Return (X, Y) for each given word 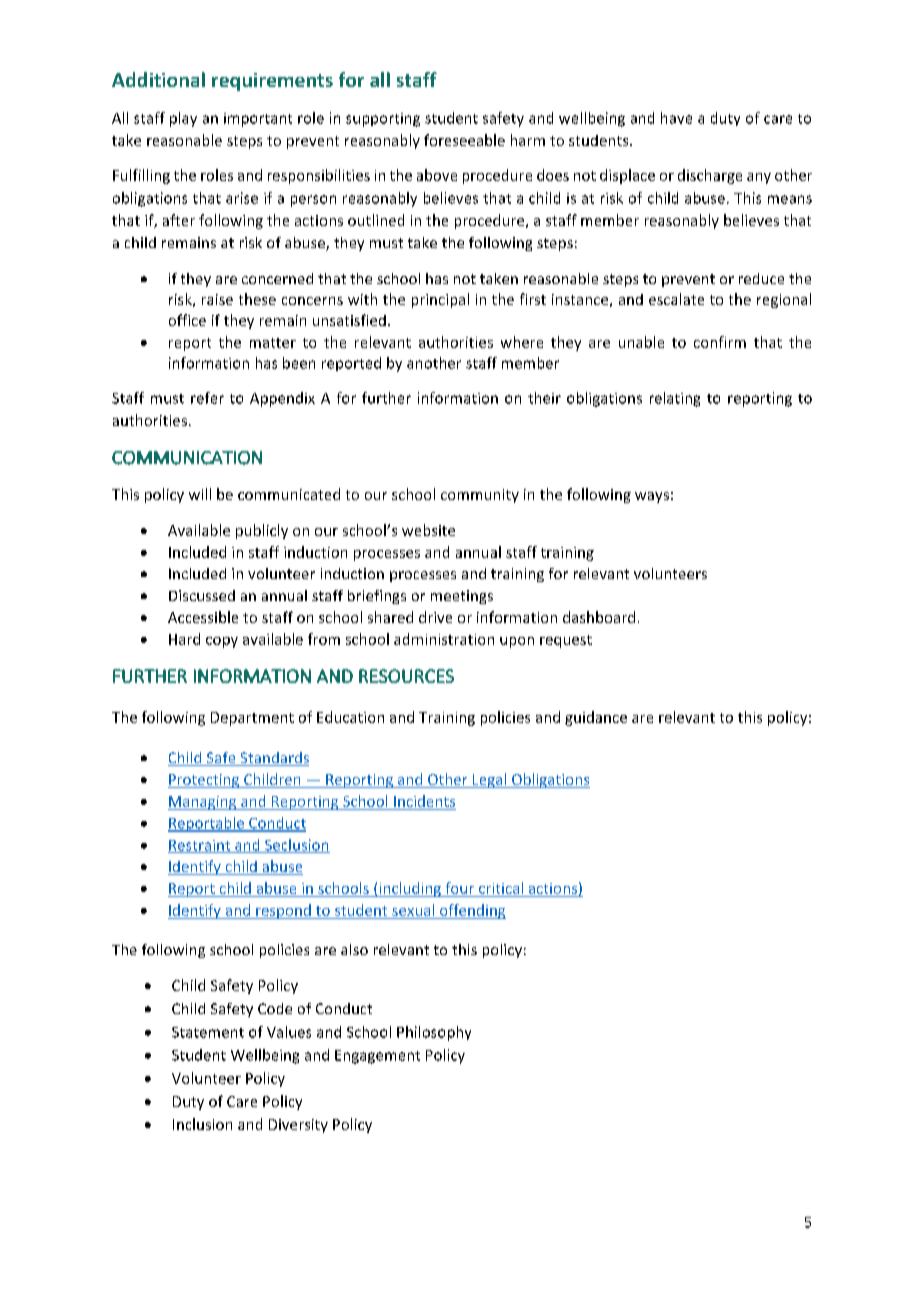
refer (207, 398)
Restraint (200, 846)
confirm (720, 342)
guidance (596, 718)
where (522, 342)
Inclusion (202, 1124)
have (676, 118)
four (460, 888)
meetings (462, 597)
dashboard (599, 617)
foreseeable (464, 140)
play (183, 119)
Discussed (202, 595)
